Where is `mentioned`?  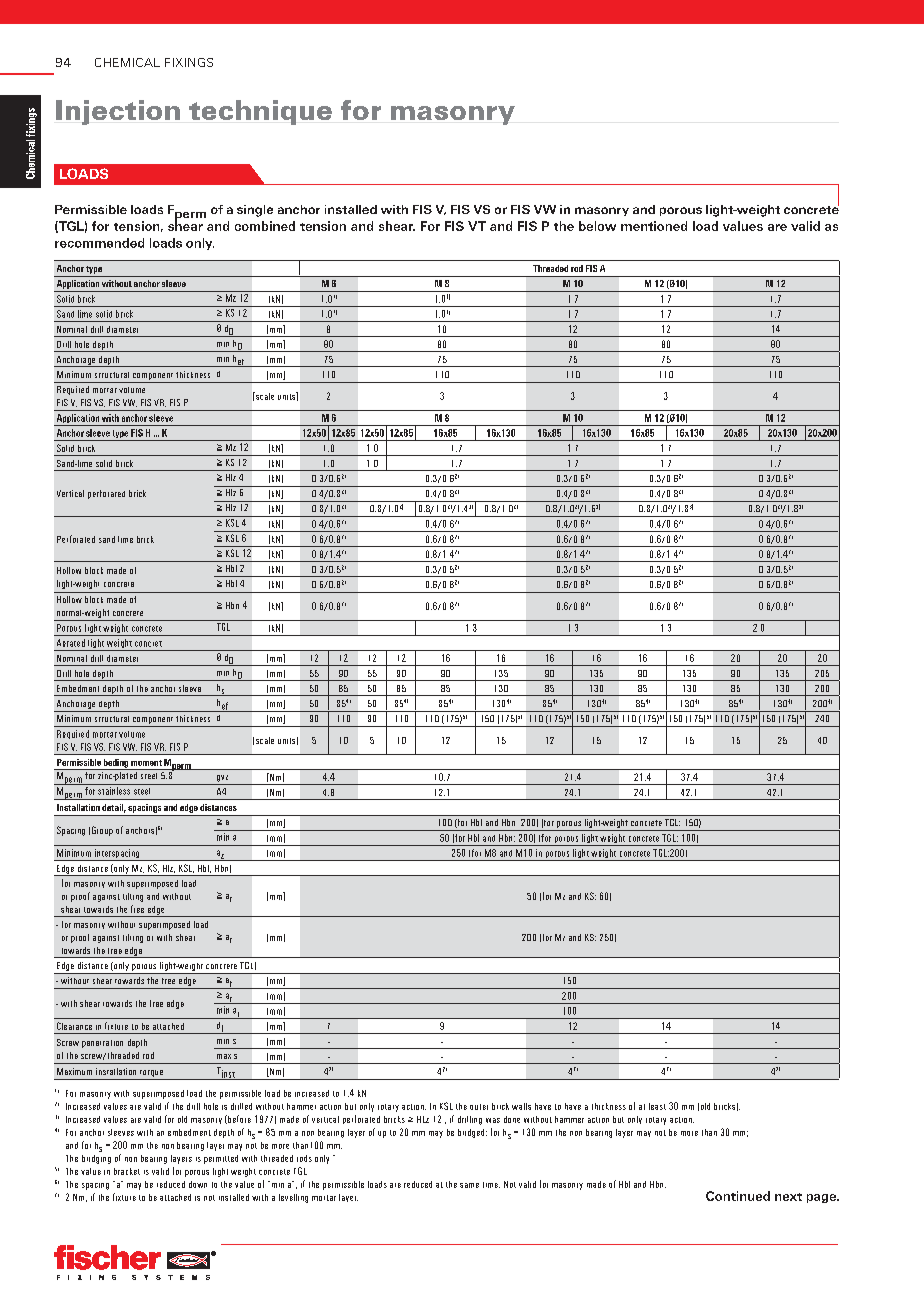
mentioned is located at coordinates (654, 226).
